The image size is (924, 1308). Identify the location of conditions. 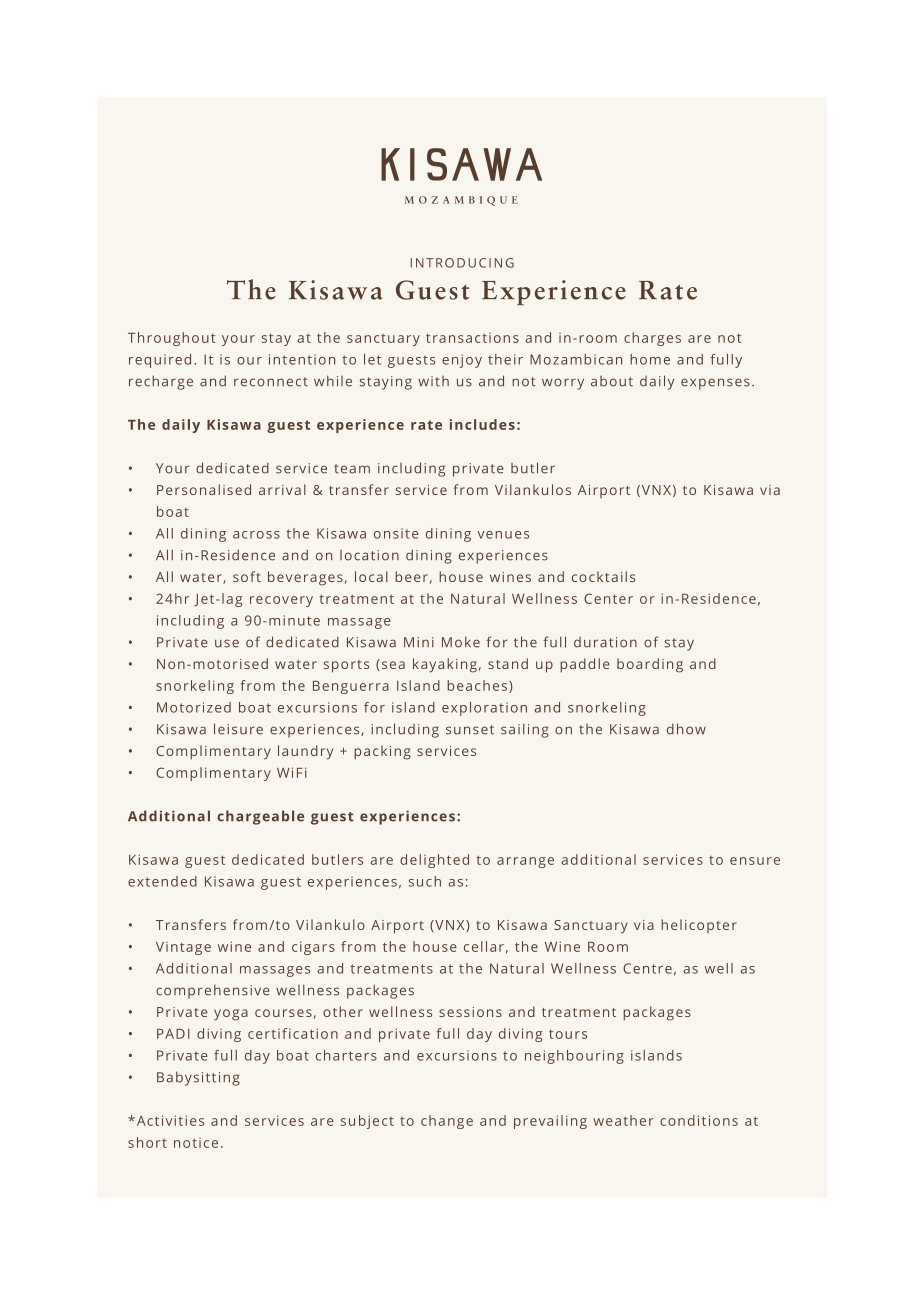
(699, 1120).
